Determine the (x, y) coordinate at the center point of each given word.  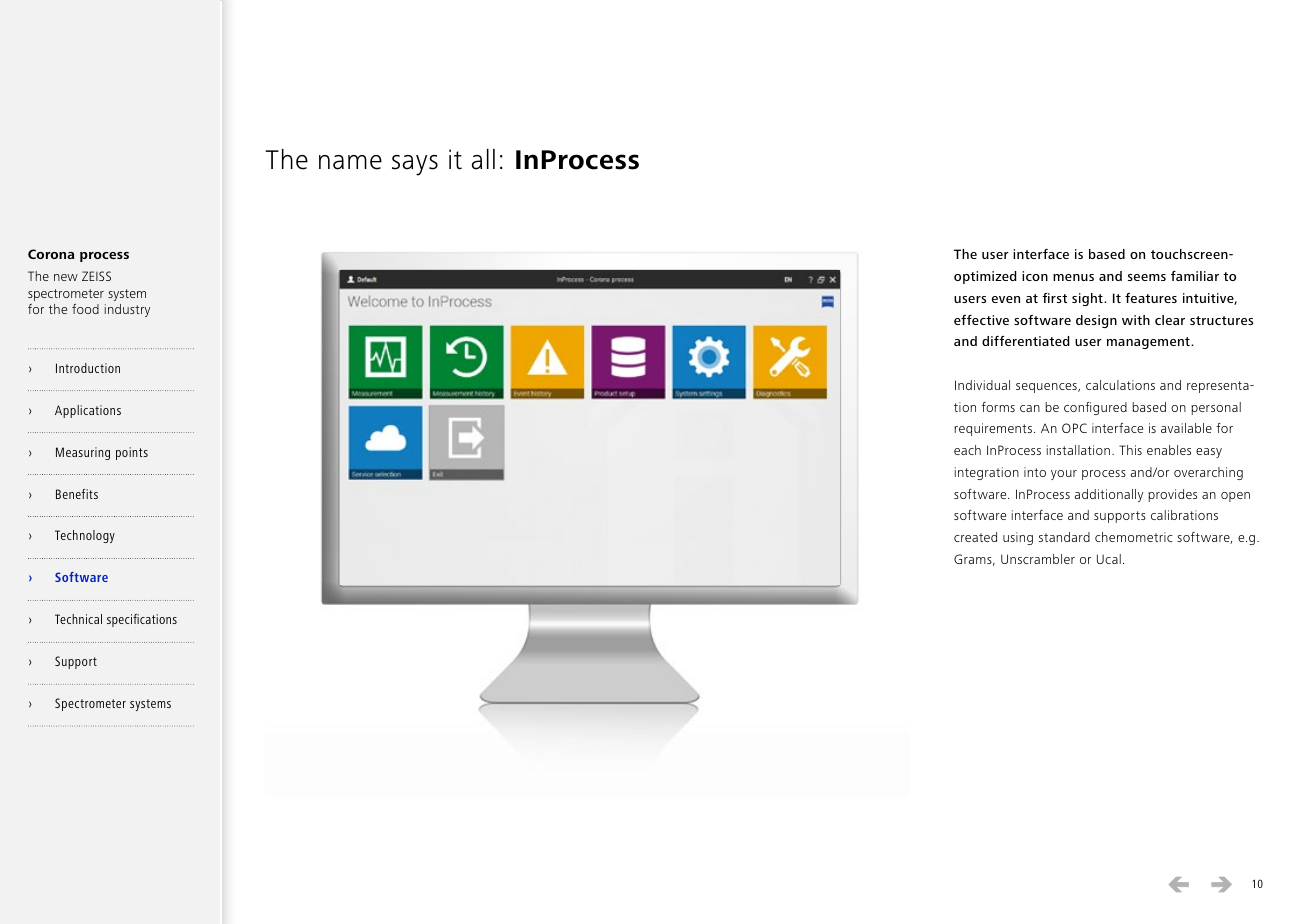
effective (981, 320)
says (415, 165)
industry (127, 310)
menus (1073, 277)
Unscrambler (1038, 559)
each (967, 450)
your (1064, 475)
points (132, 453)
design (1096, 321)
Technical (78, 619)
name (350, 162)
